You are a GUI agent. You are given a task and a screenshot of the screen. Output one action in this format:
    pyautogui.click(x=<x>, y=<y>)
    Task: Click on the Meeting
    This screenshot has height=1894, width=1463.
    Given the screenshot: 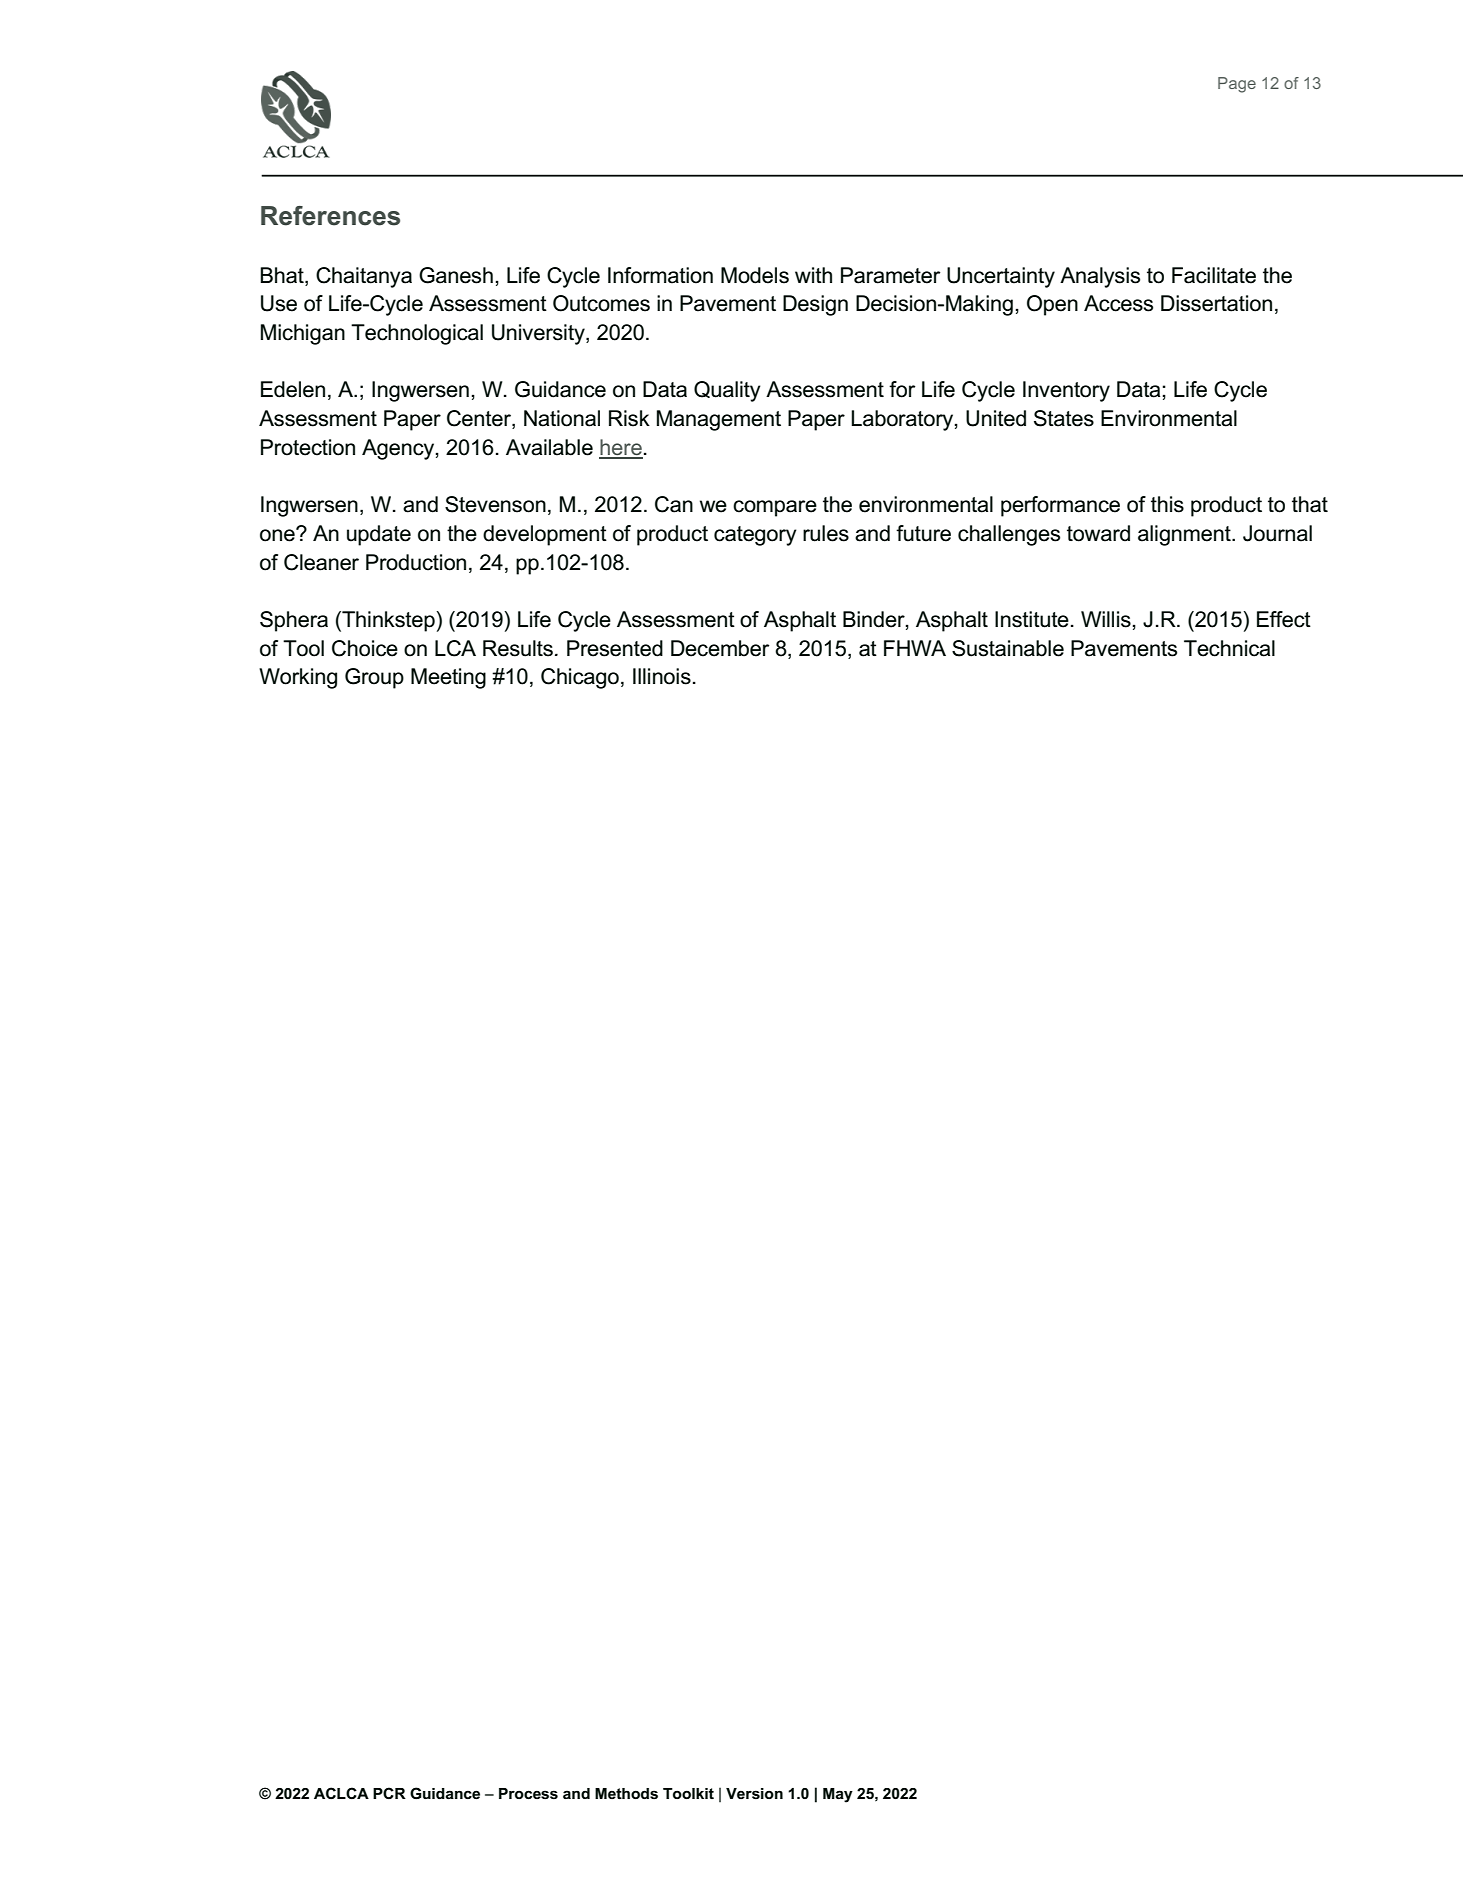 What is the action you would take?
    pyautogui.click(x=448, y=678)
